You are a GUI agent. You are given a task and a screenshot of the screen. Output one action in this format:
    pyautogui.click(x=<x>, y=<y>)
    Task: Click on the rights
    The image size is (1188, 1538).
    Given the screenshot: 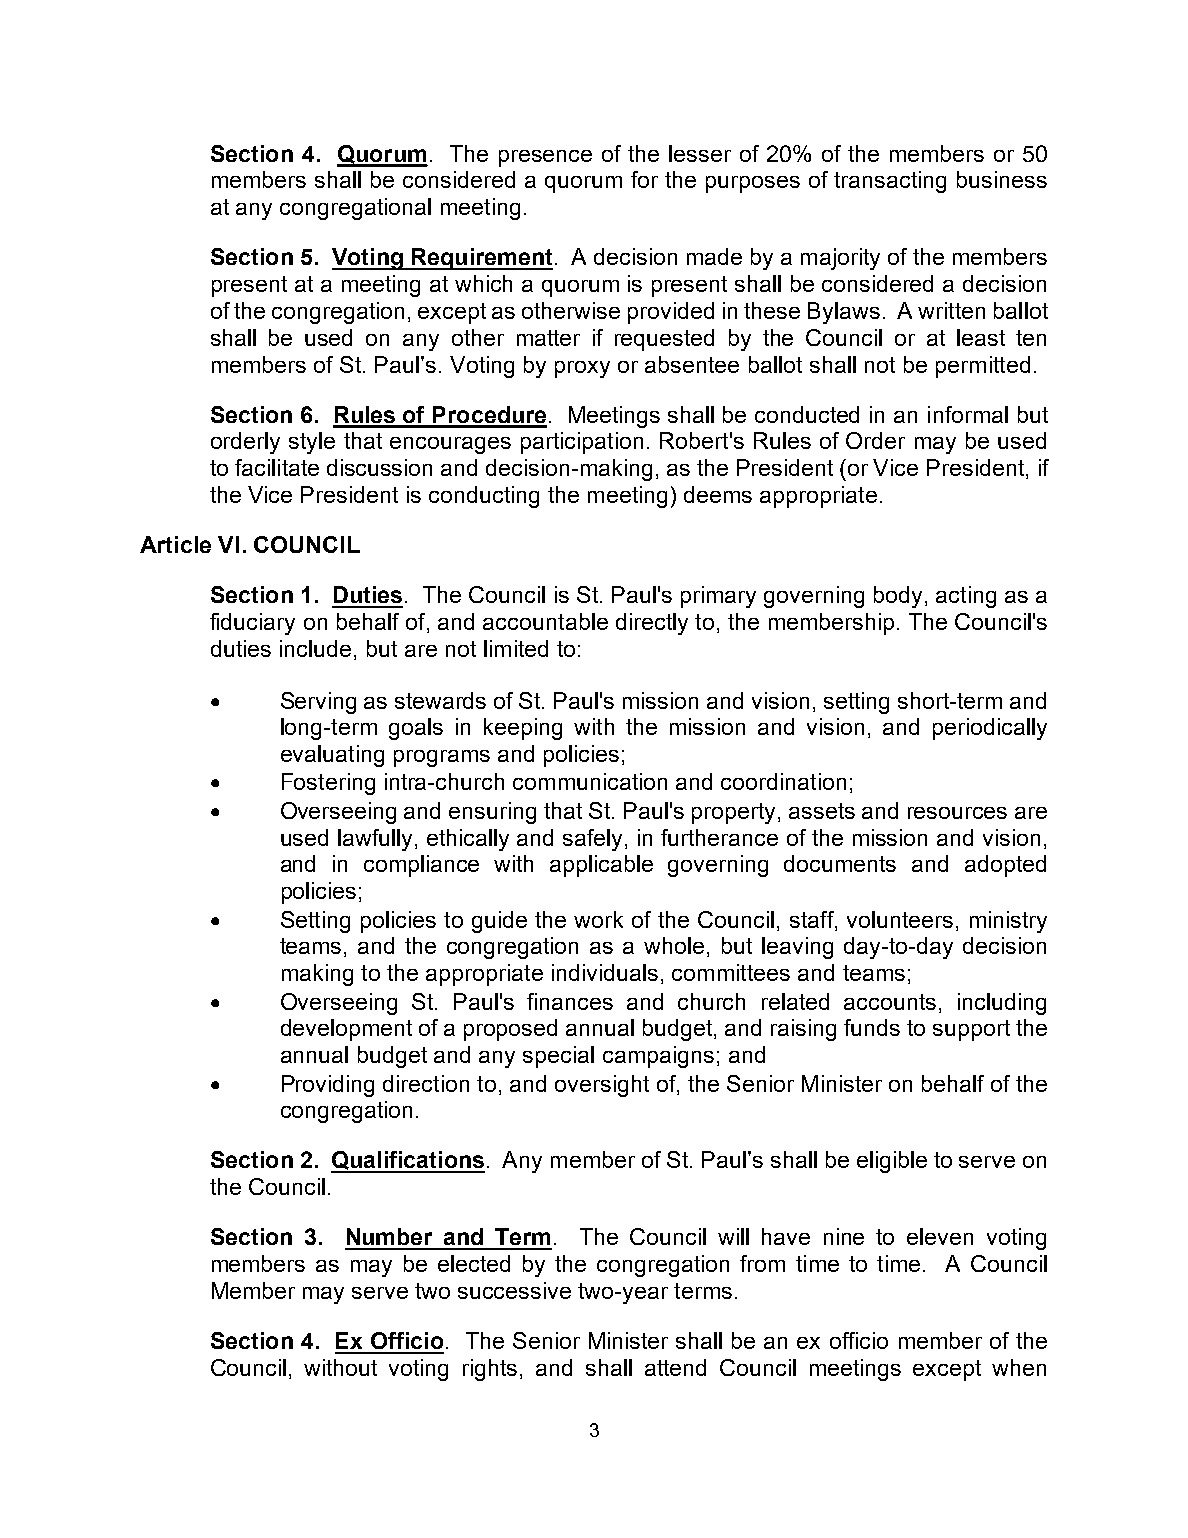 What is the action you would take?
    pyautogui.click(x=490, y=1370)
